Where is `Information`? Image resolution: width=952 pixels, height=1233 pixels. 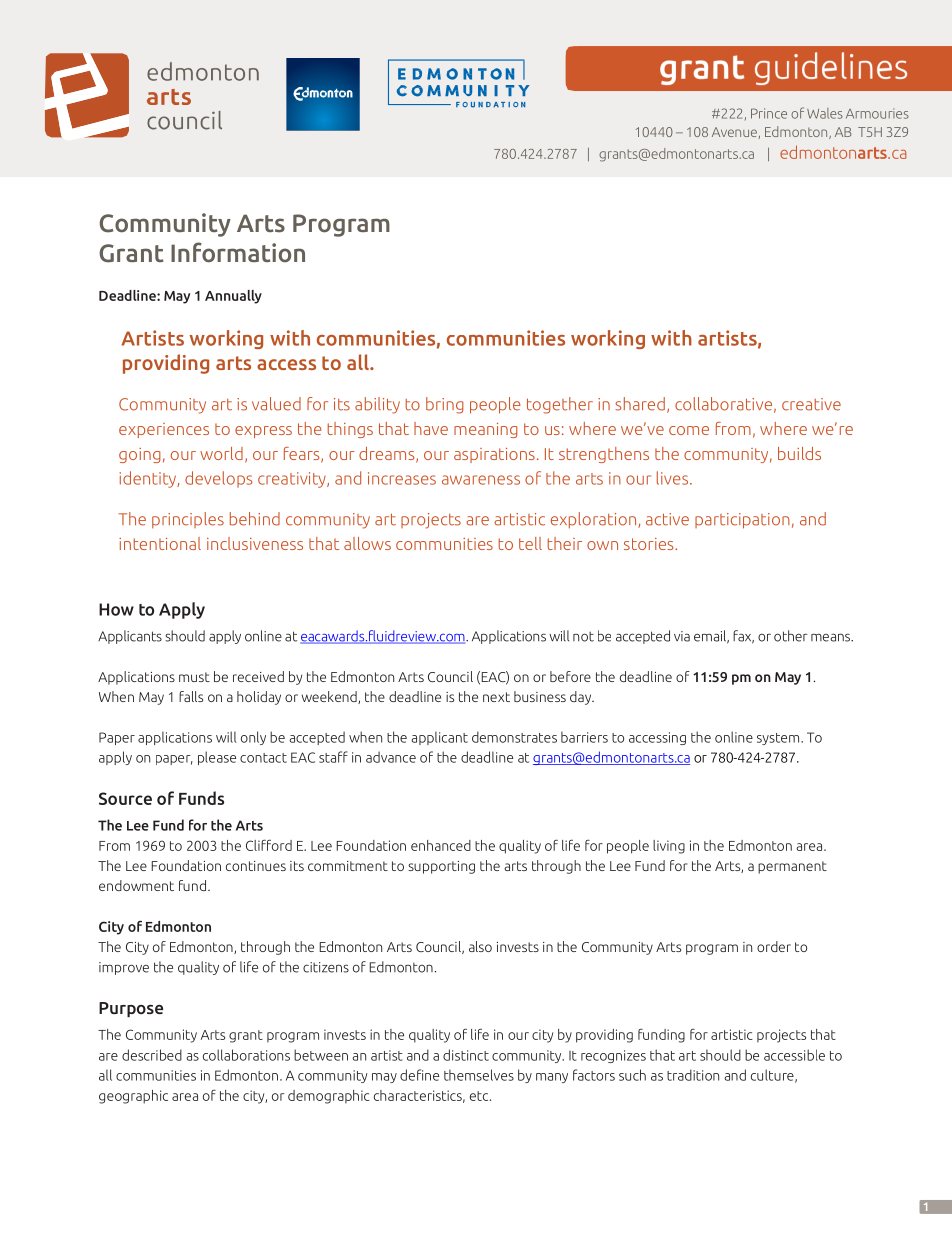
Information is located at coordinates (238, 252).
